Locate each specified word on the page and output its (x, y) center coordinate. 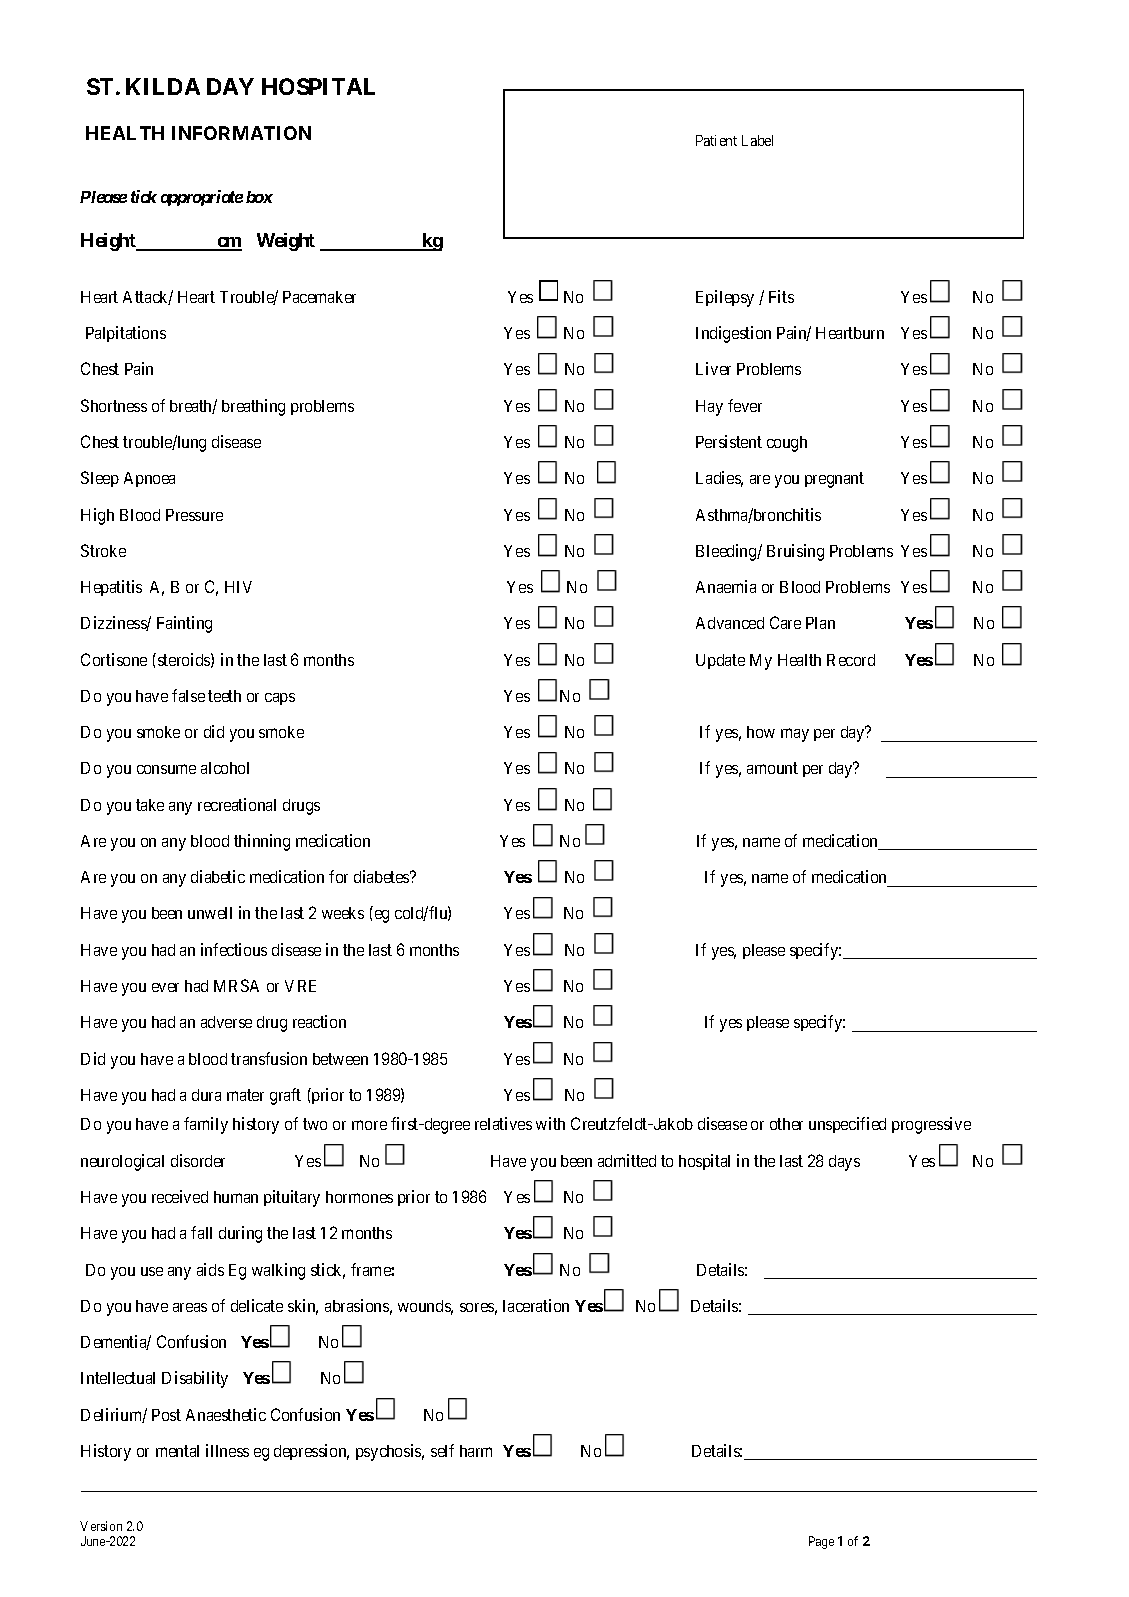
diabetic (218, 876)
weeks (343, 913)
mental (177, 1451)
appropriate (202, 198)
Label (757, 140)
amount (772, 768)
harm (476, 1451)
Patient (716, 140)
